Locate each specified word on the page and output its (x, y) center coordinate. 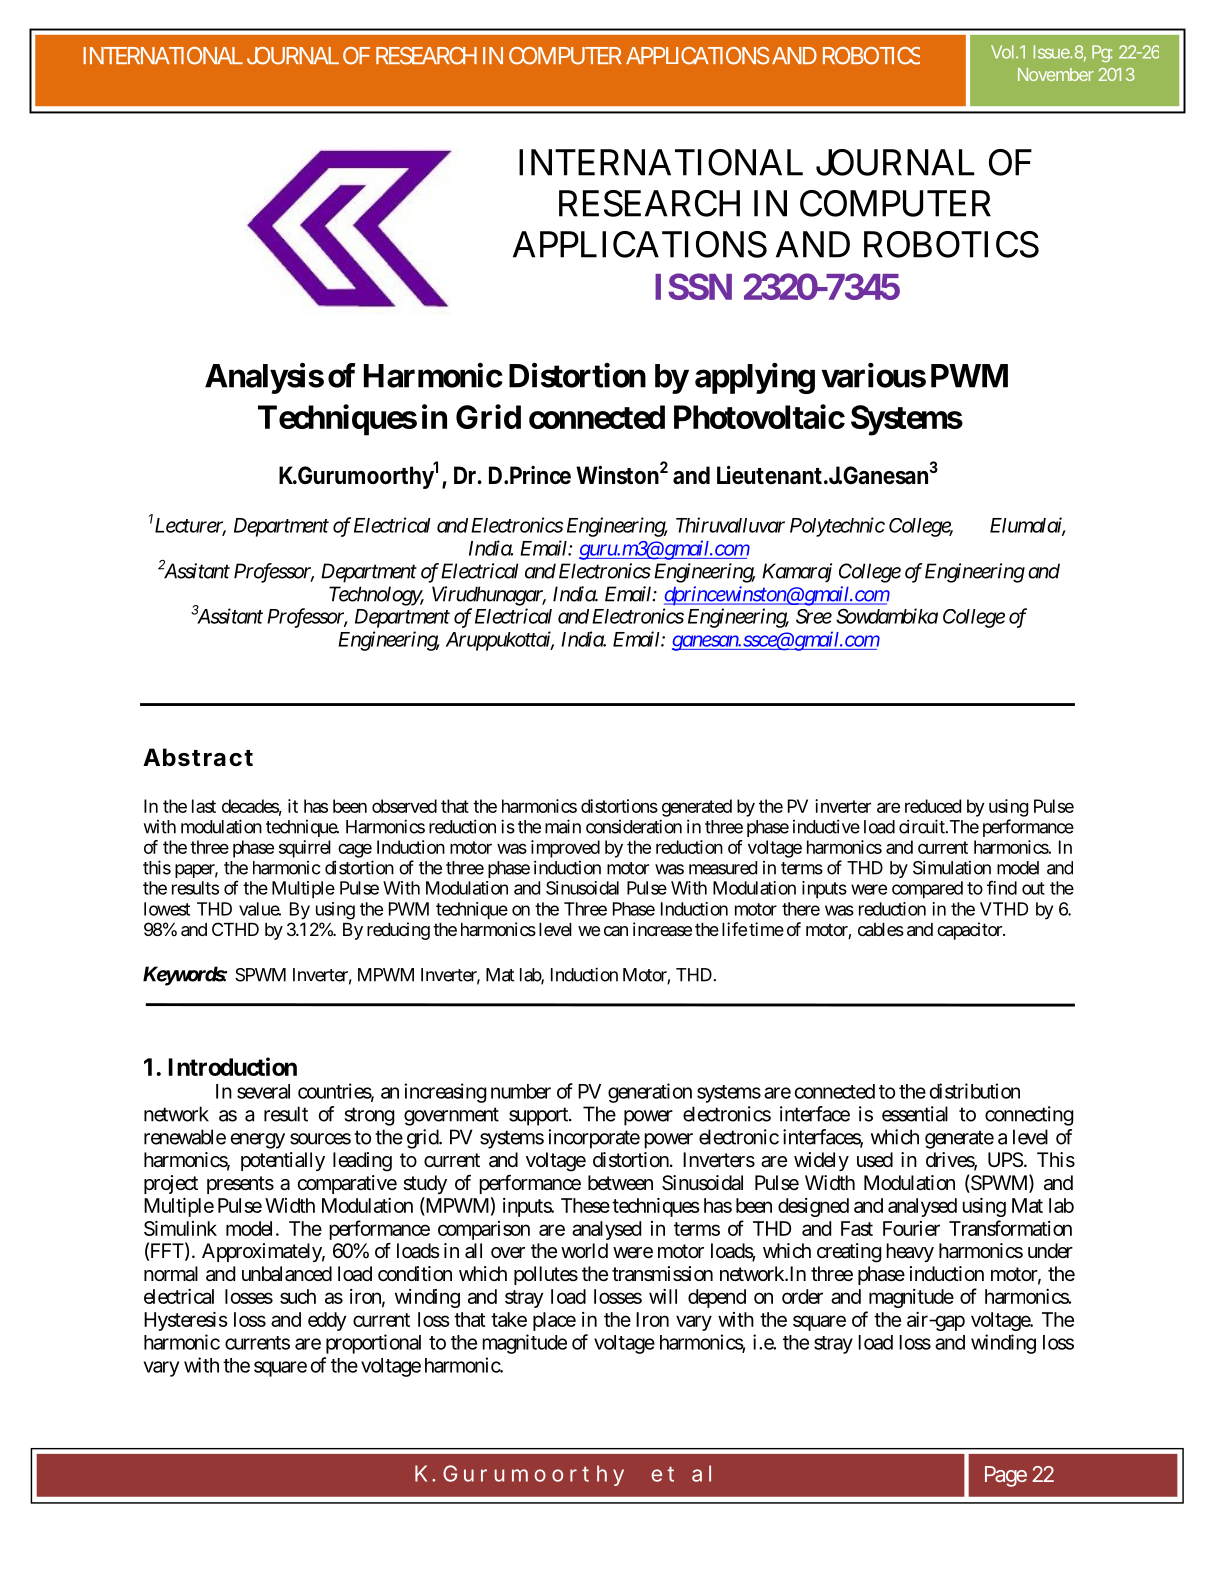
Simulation (952, 867)
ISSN (693, 286)
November (1056, 74)
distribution (975, 1091)
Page (1006, 1476)
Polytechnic (837, 527)
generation (650, 1093)
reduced (933, 806)
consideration (634, 826)
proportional (373, 1344)
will (663, 1296)
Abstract (198, 757)
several (263, 1091)
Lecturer (189, 526)
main (563, 826)
